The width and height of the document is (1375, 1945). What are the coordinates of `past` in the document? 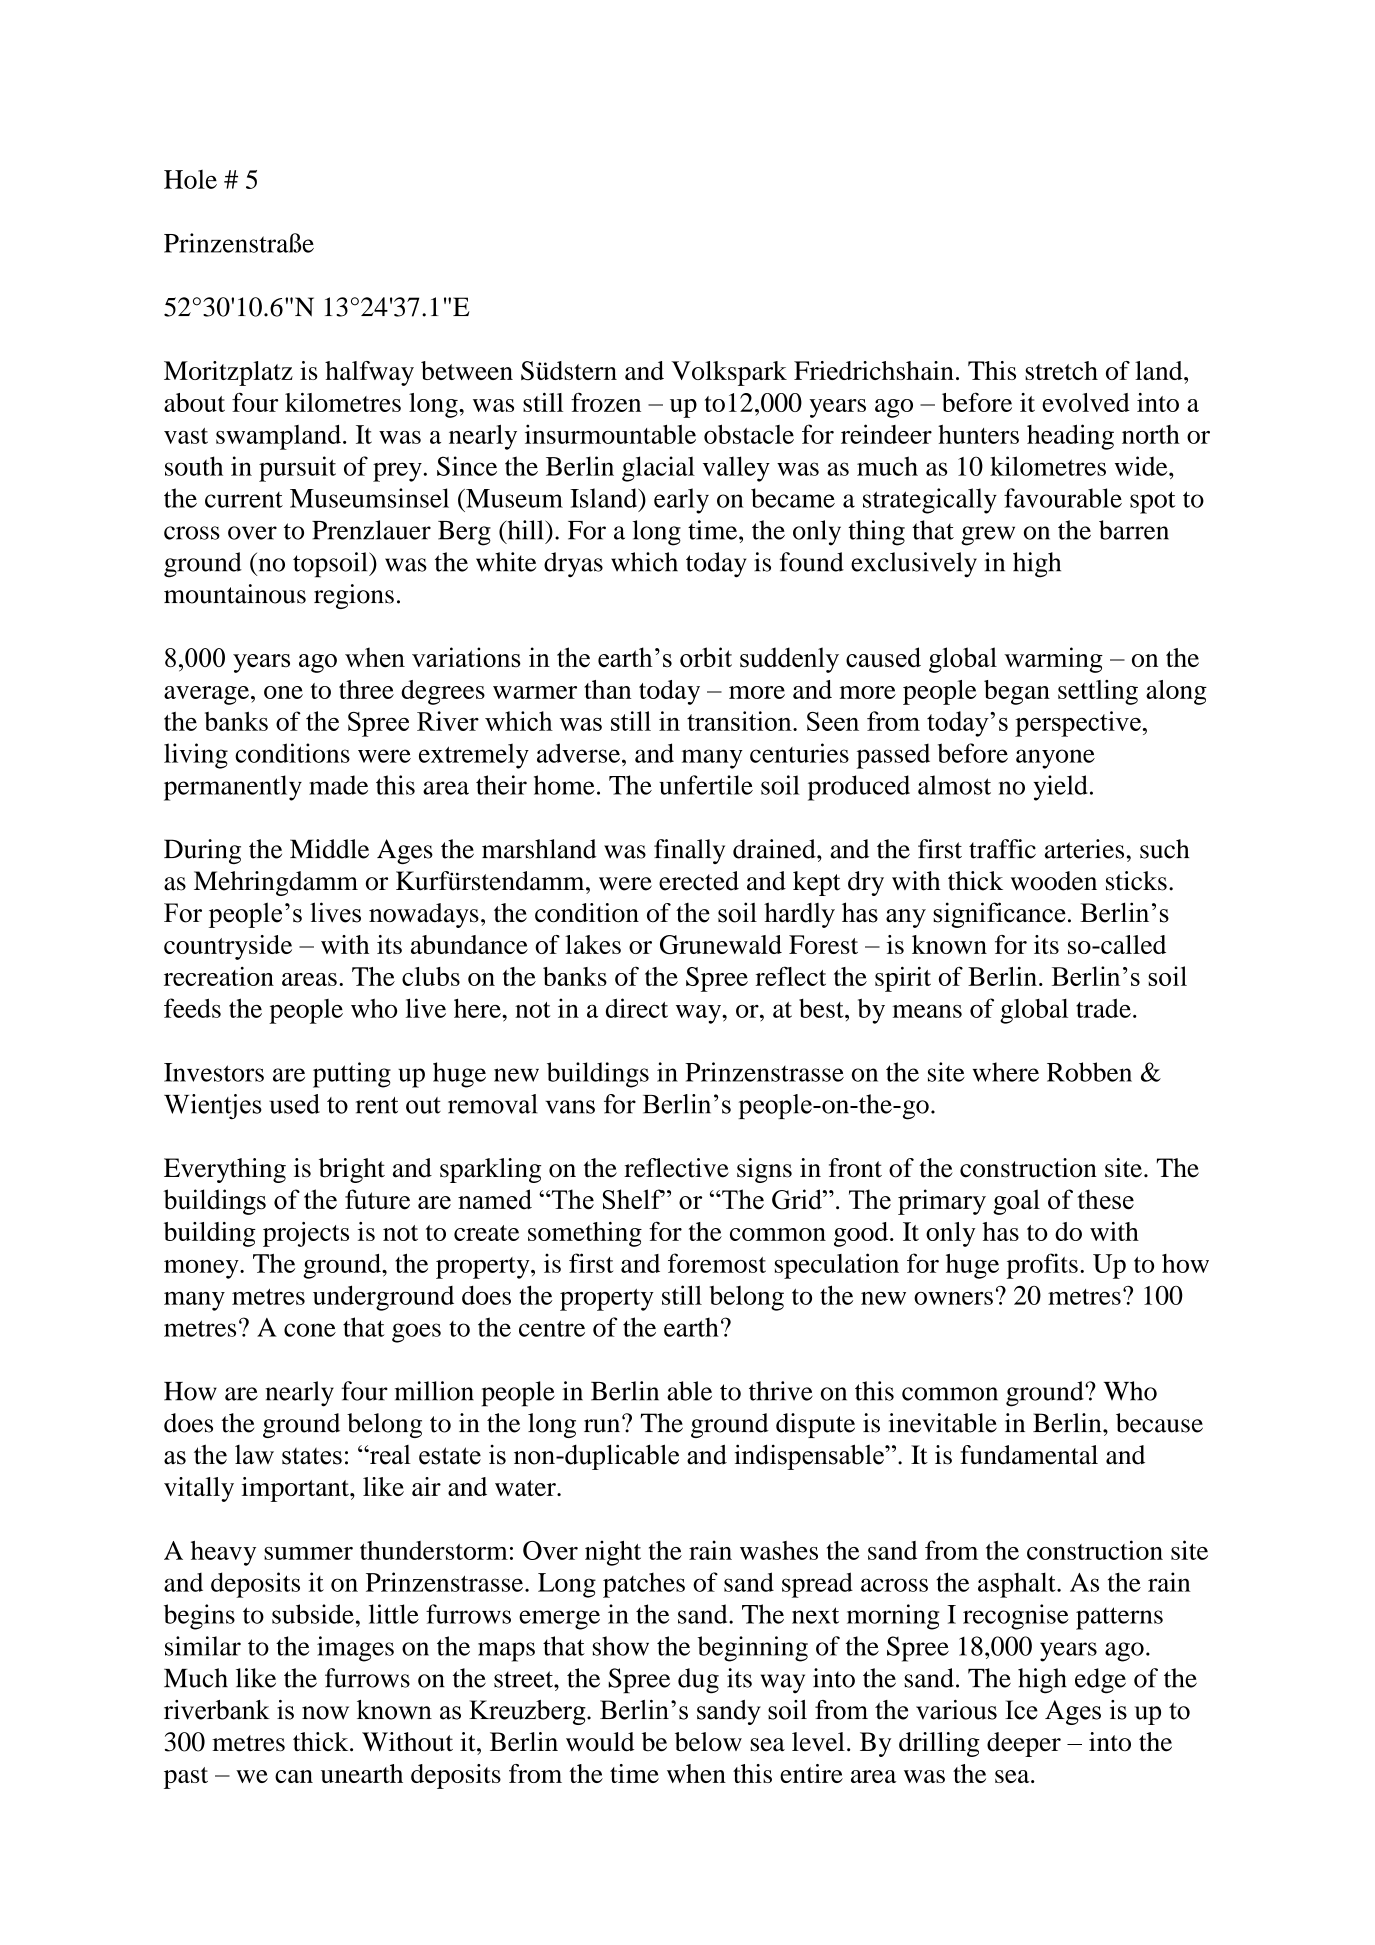 It's located at (186, 1778).
